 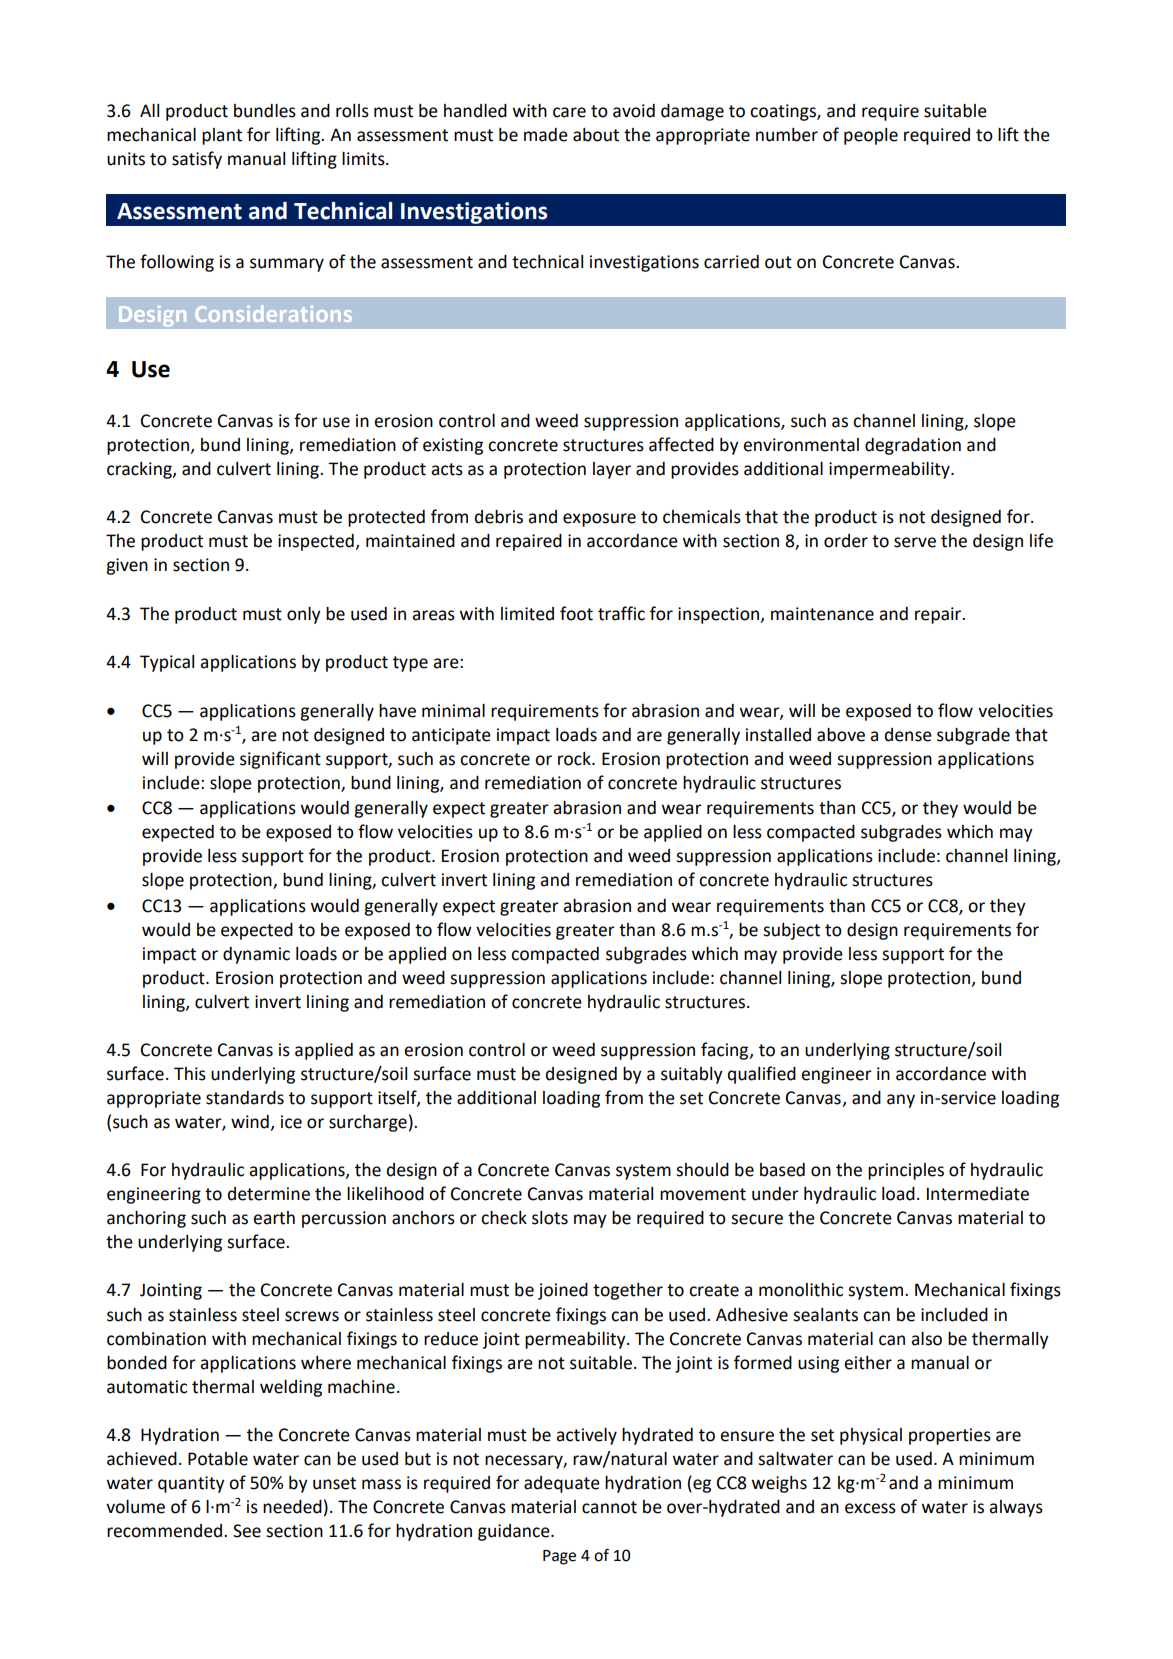 What do you see at coordinates (596, 135) in the document?
I see `about` at bounding box center [596, 135].
